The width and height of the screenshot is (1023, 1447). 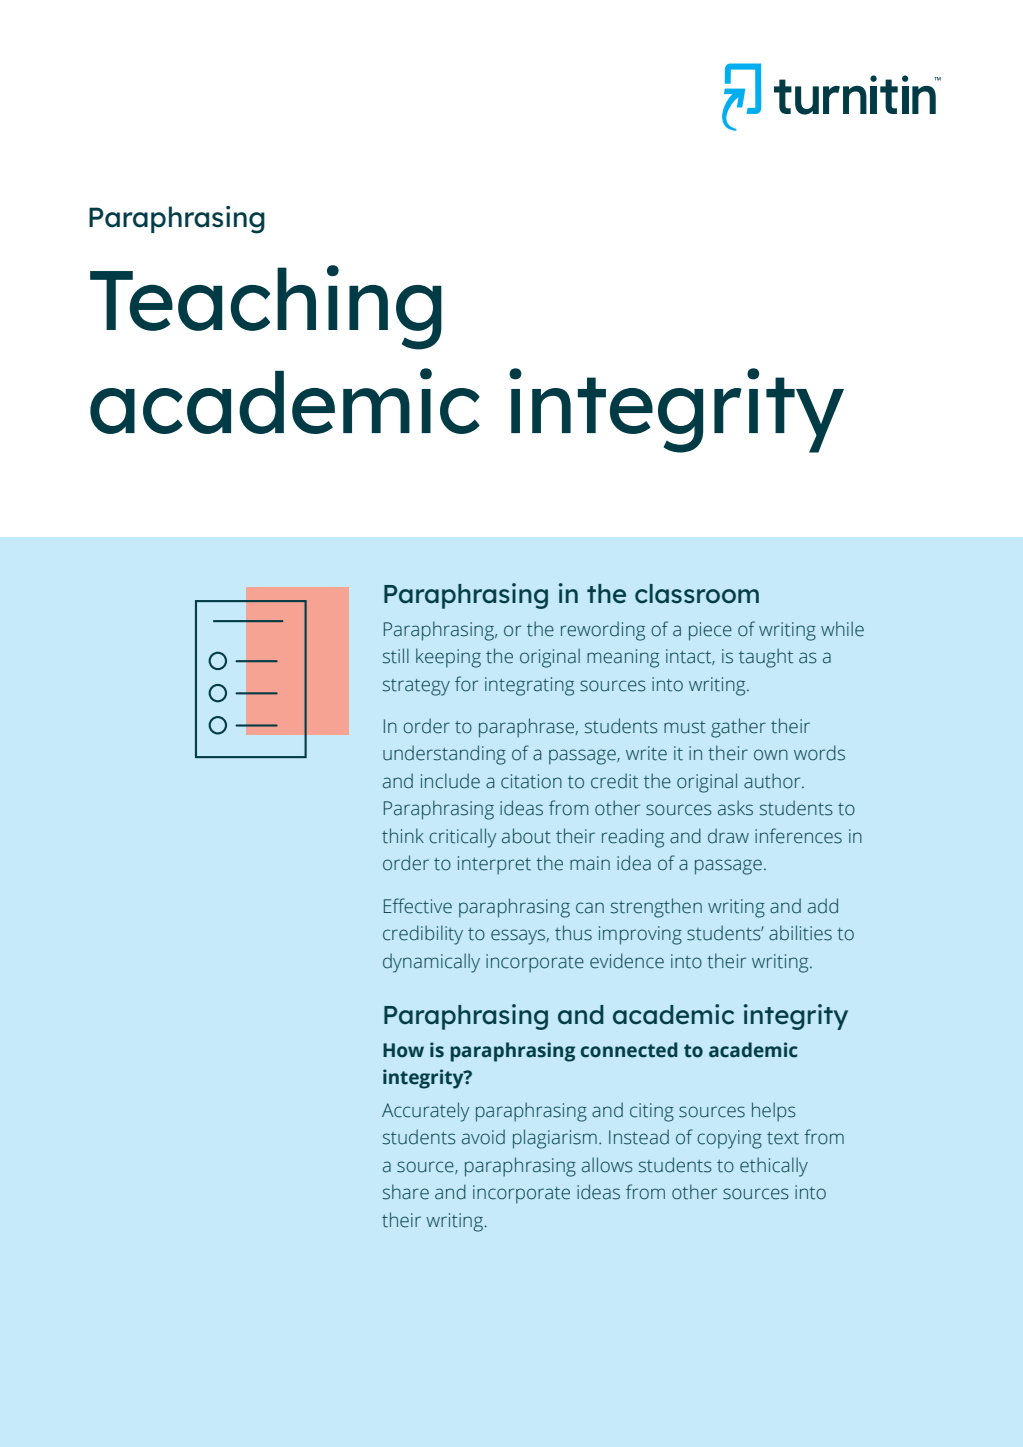 I want to click on thus, so click(x=573, y=933).
